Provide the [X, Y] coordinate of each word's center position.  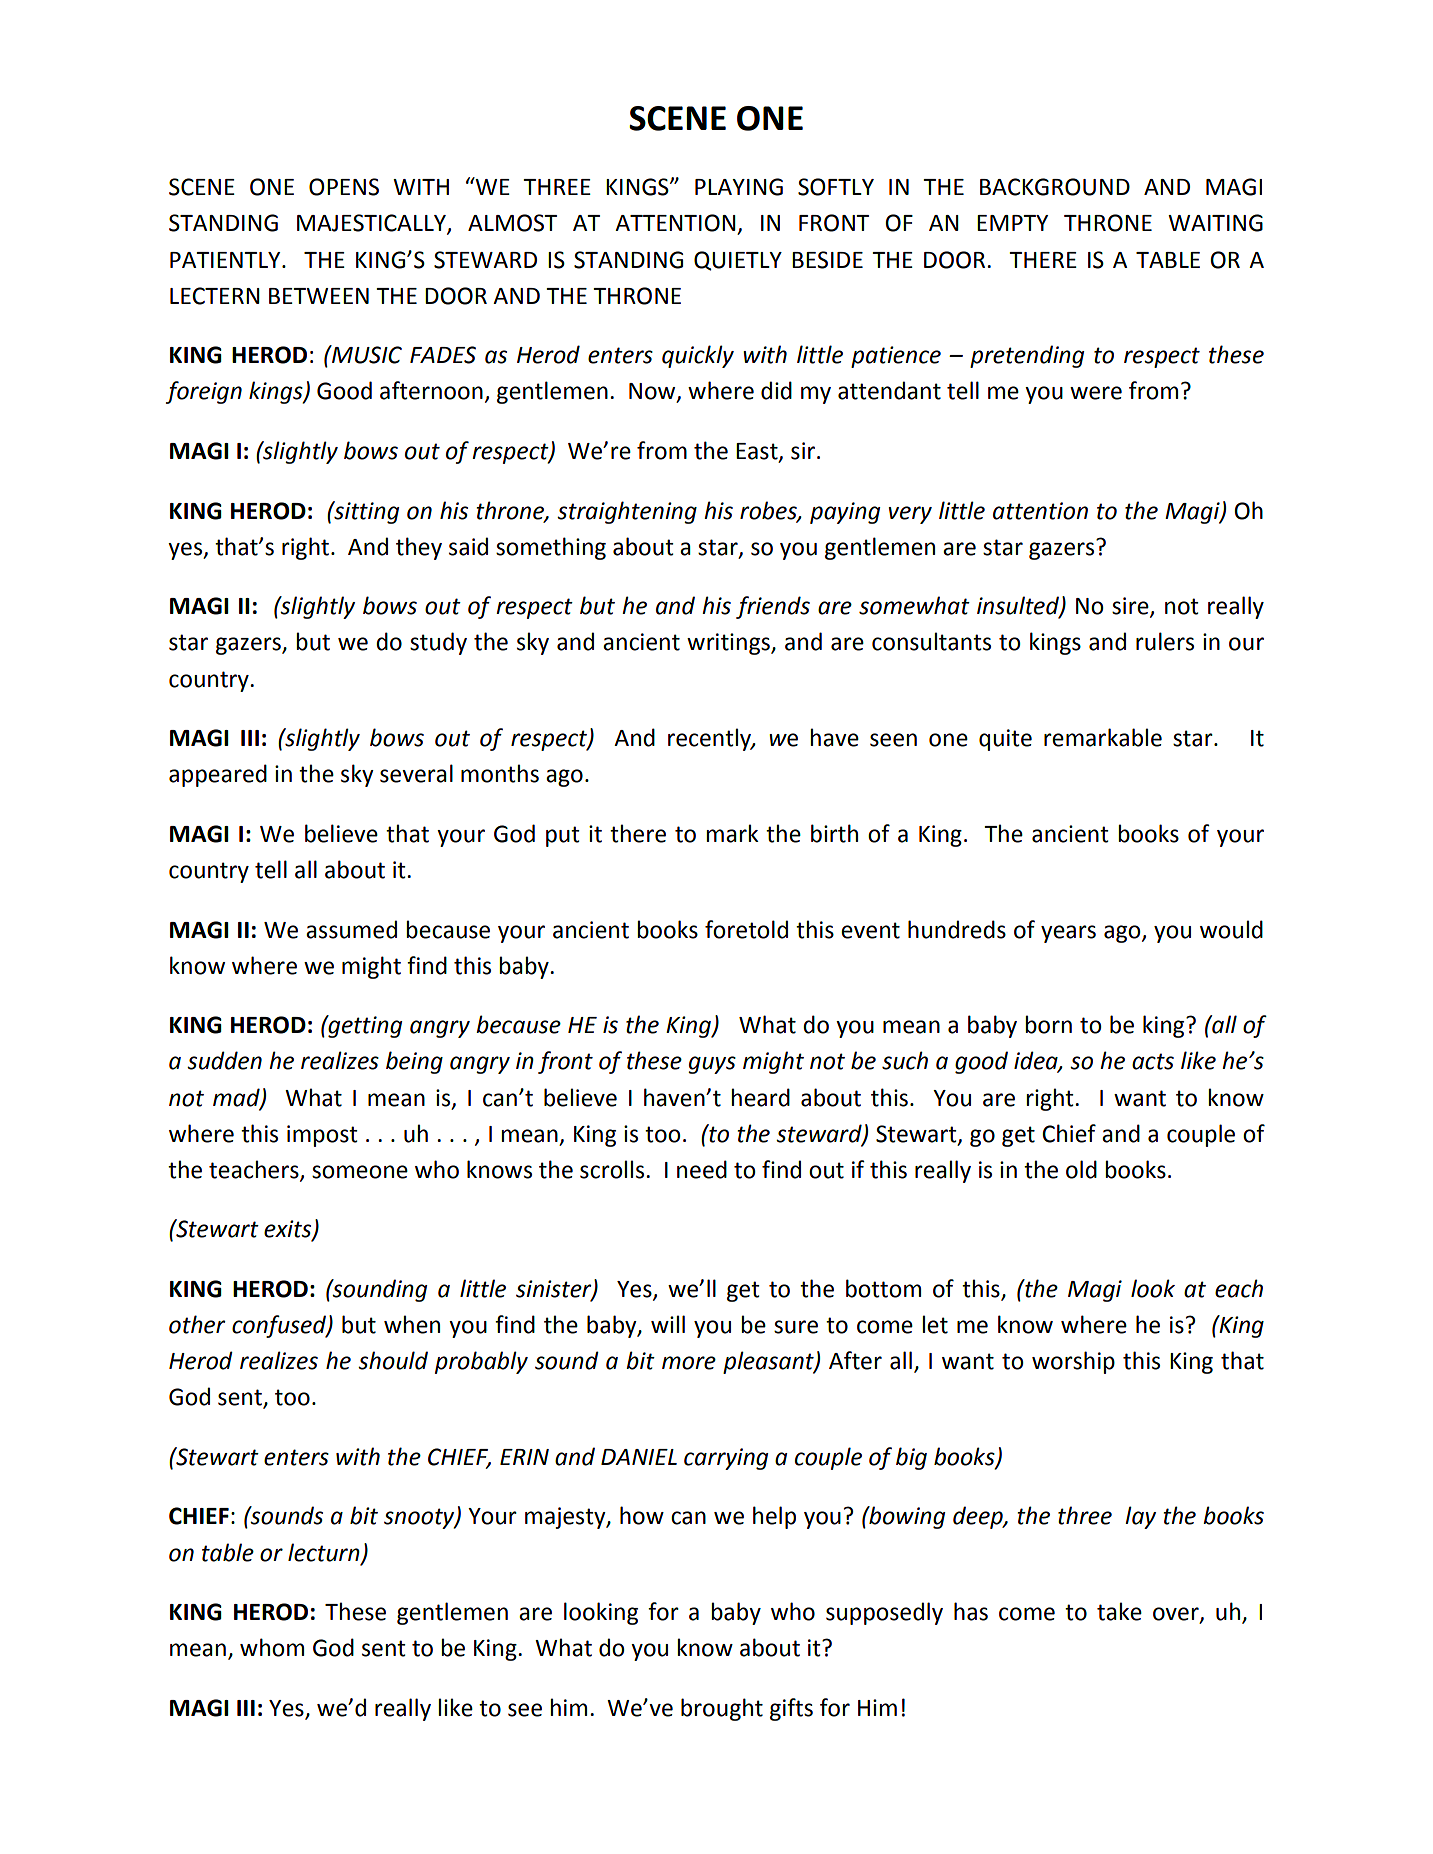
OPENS [344, 187]
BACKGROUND [1055, 187]
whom [272, 1647]
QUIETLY [738, 261]
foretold [746, 929]
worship [1073, 1362]
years [1068, 934]
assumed [351, 929]
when [412, 1324]
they [419, 548]
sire [1131, 607]
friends [773, 607]
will [668, 1324]
